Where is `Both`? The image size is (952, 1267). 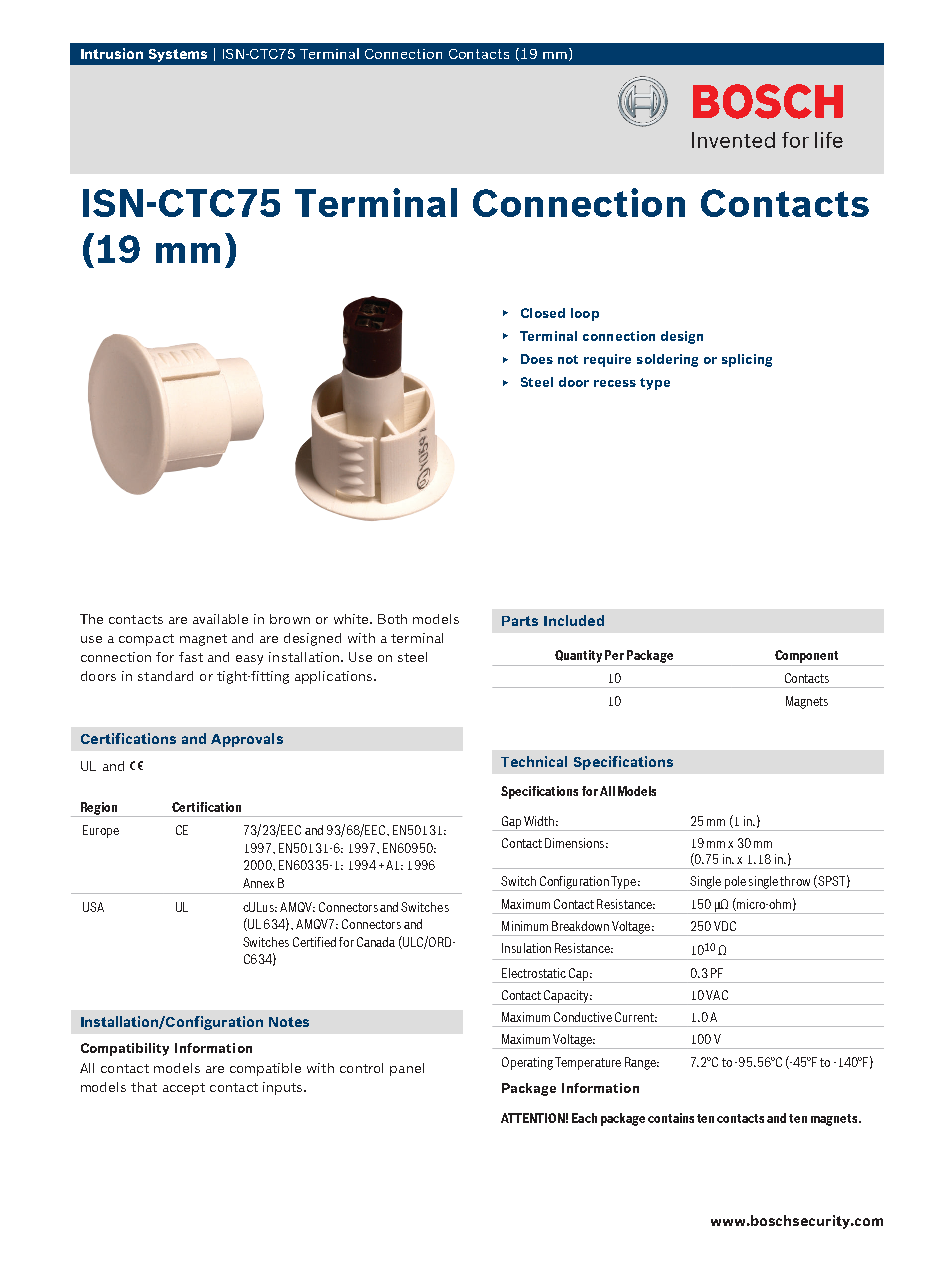 Both is located at coordinates (392, 619).
